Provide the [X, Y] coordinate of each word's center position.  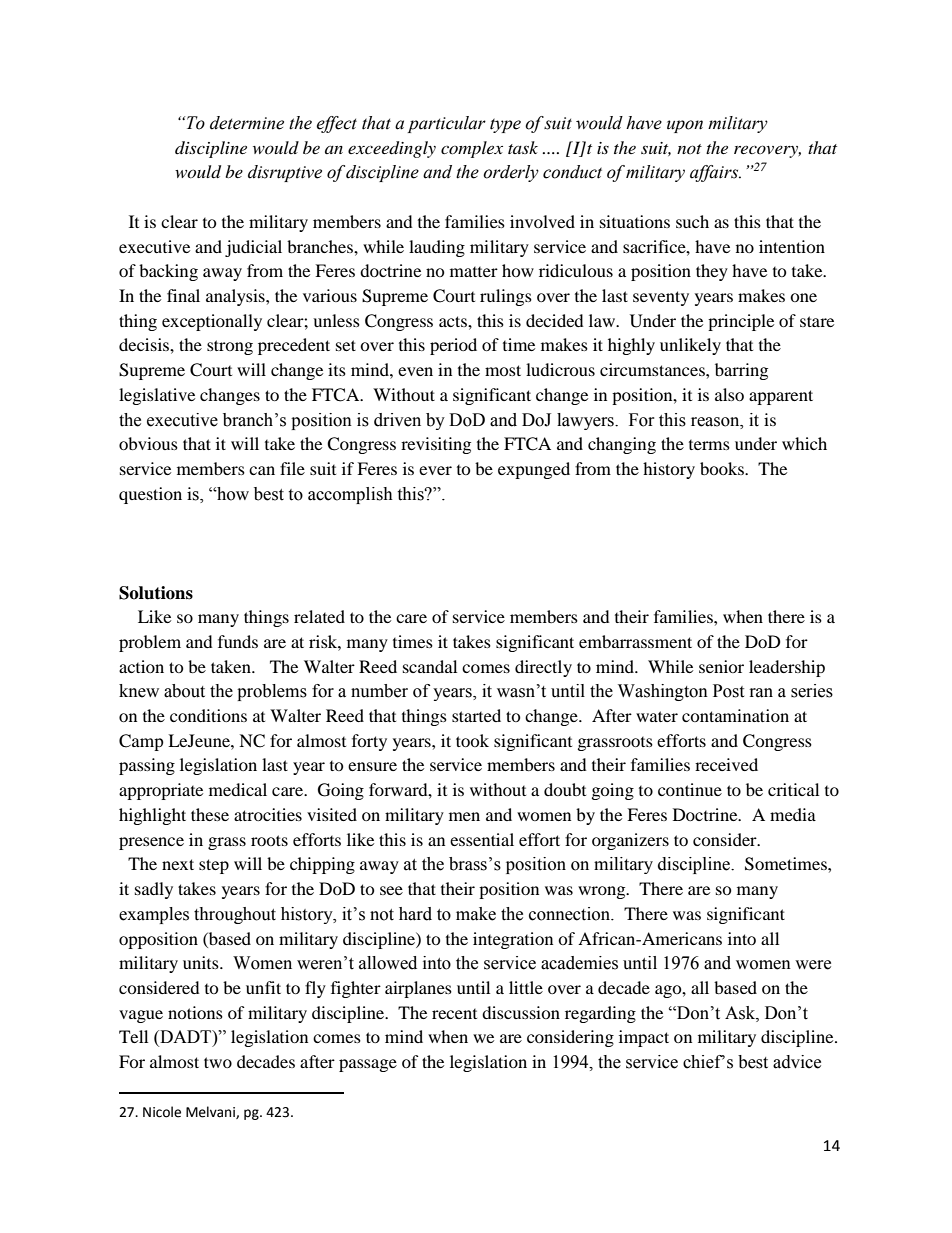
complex [472, 149]
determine [247, 123]
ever [435, 470]
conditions [208, 715]
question [150, 495]
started [476, 715]
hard [415, 914]
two [218, 1062]
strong [230, 347]
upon [685, 126]
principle [741, 322]
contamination [735, 715]
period [453, 346]
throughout [235, 915]
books [723, 468]
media [793, 814]
